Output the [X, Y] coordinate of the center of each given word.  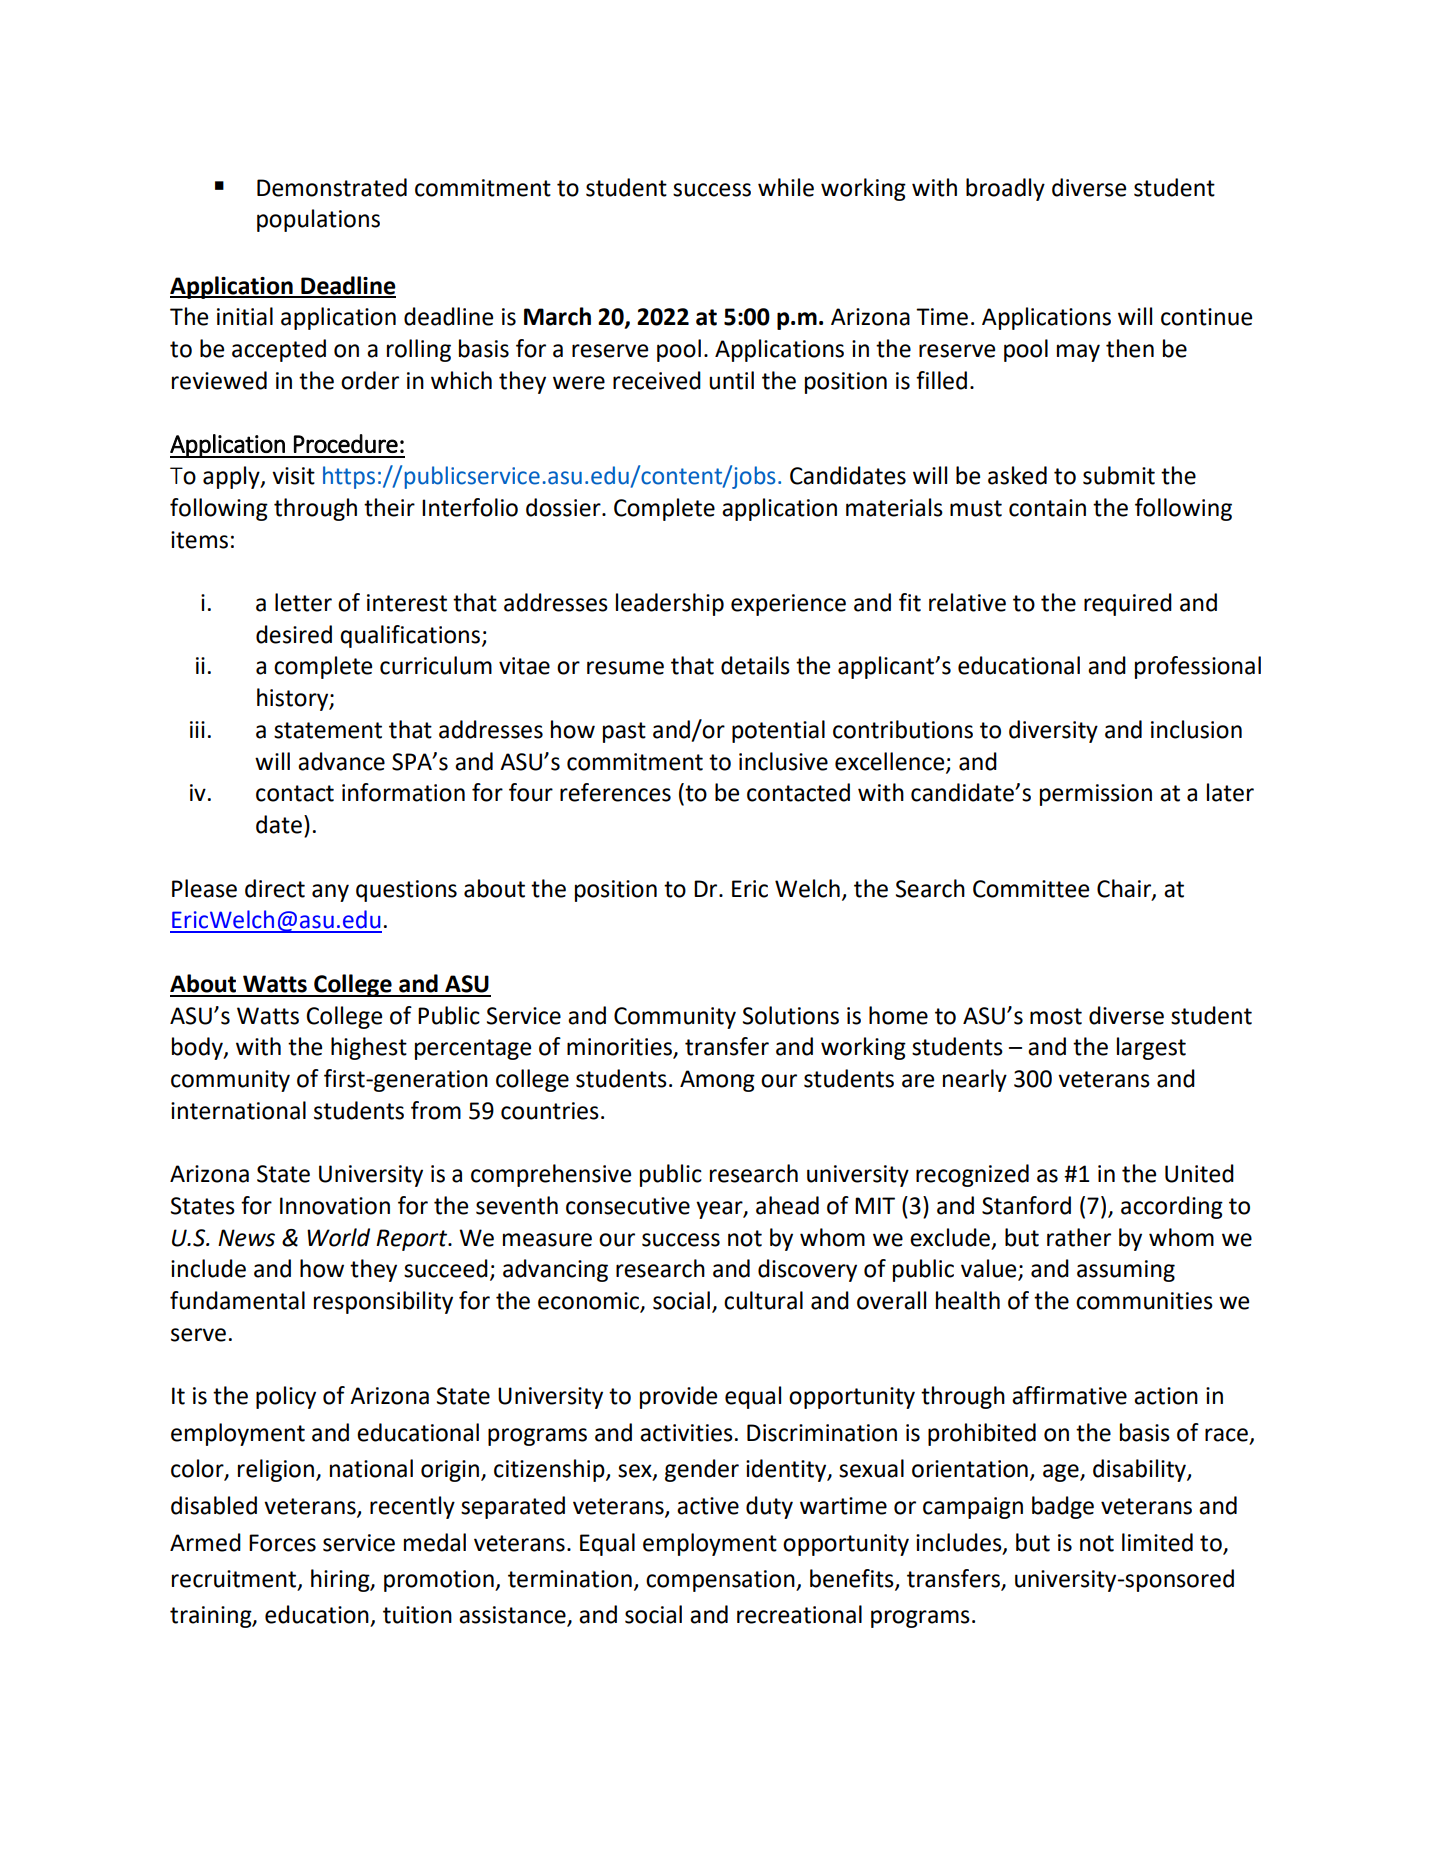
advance [341, 761]
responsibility [383, 1302]
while [786, 187]
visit [293, 476]
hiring [341, 1580]
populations [318, 220]
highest [369, 1048]
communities [1144, 1301]
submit [1119, 475]
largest [1151, 1048]
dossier [564, 507]
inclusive [783, 761]
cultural [763, 1300]
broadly [1005, 189]
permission [1096, 795]
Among [717, 1081]
